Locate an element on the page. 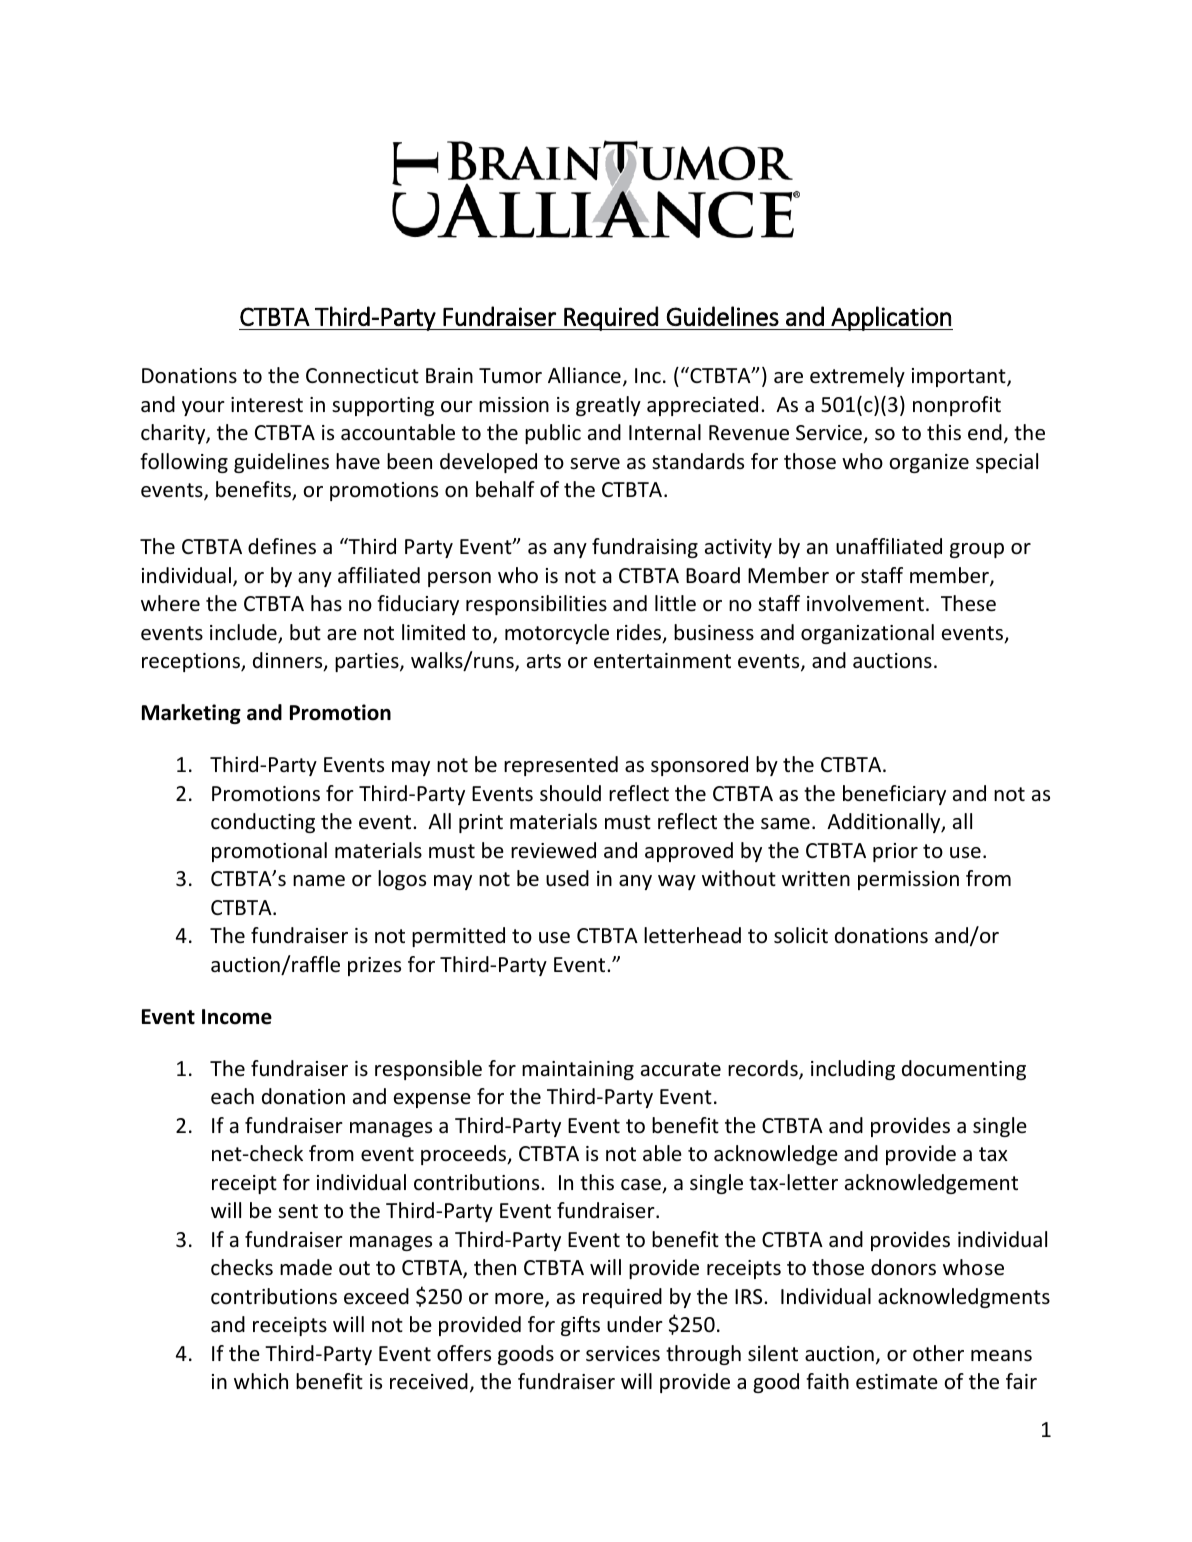 Image resolution: width=1192 pixels, height=1542 pixels. beneficiary is located at coordinates (894, 795).
